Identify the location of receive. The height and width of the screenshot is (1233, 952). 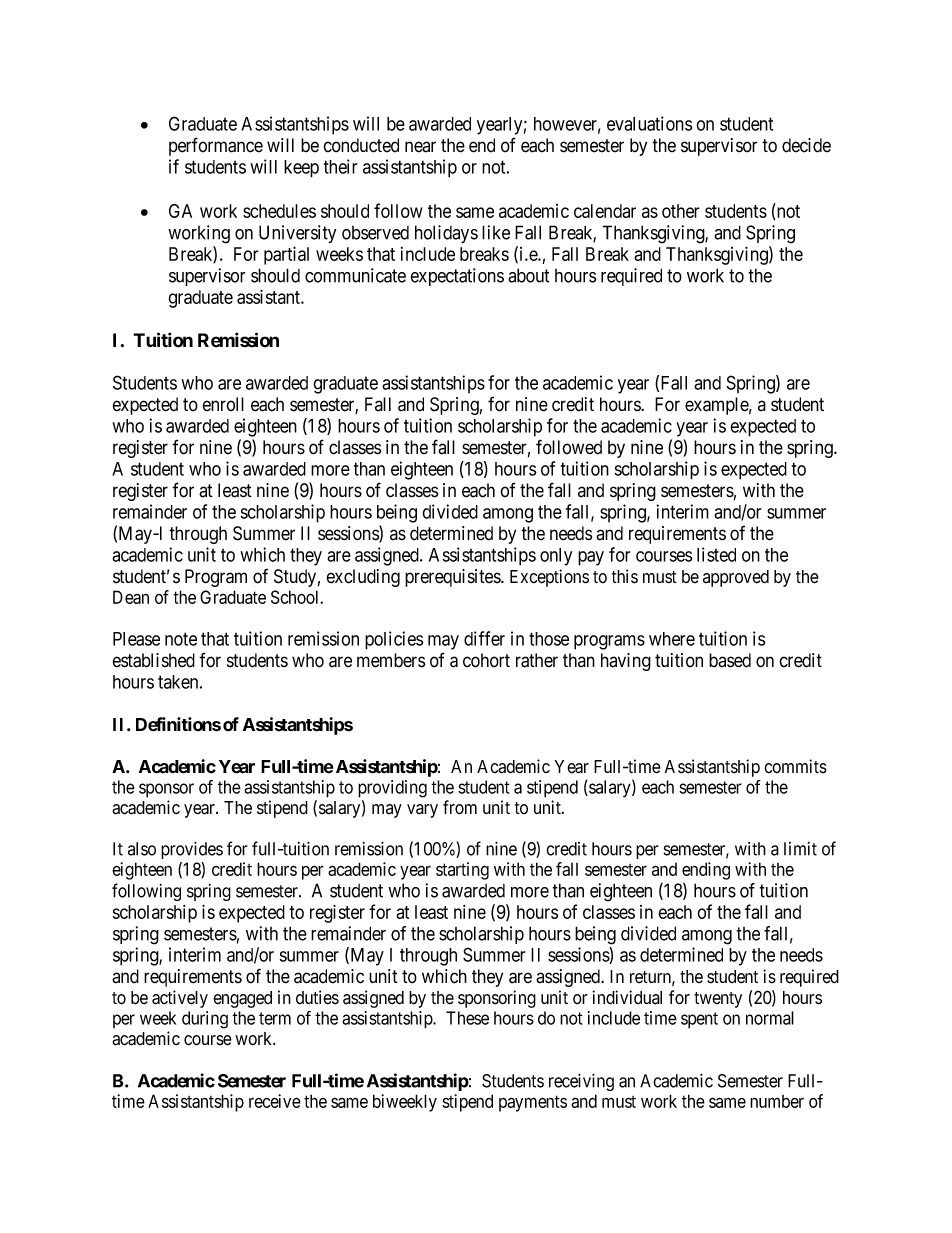
(275, 1101).
